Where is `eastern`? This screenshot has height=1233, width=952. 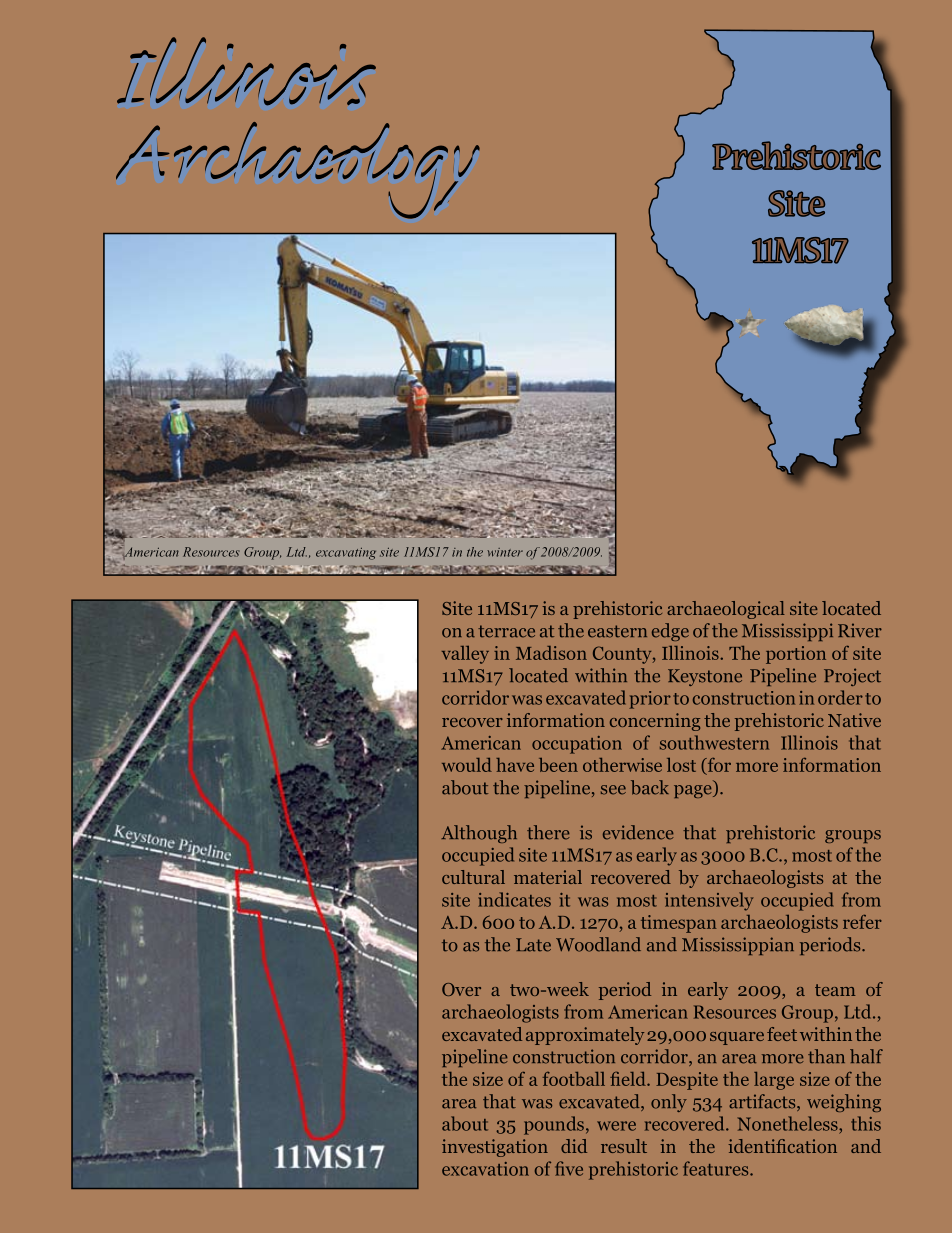 eastern is located at coordinates (617, 631).
